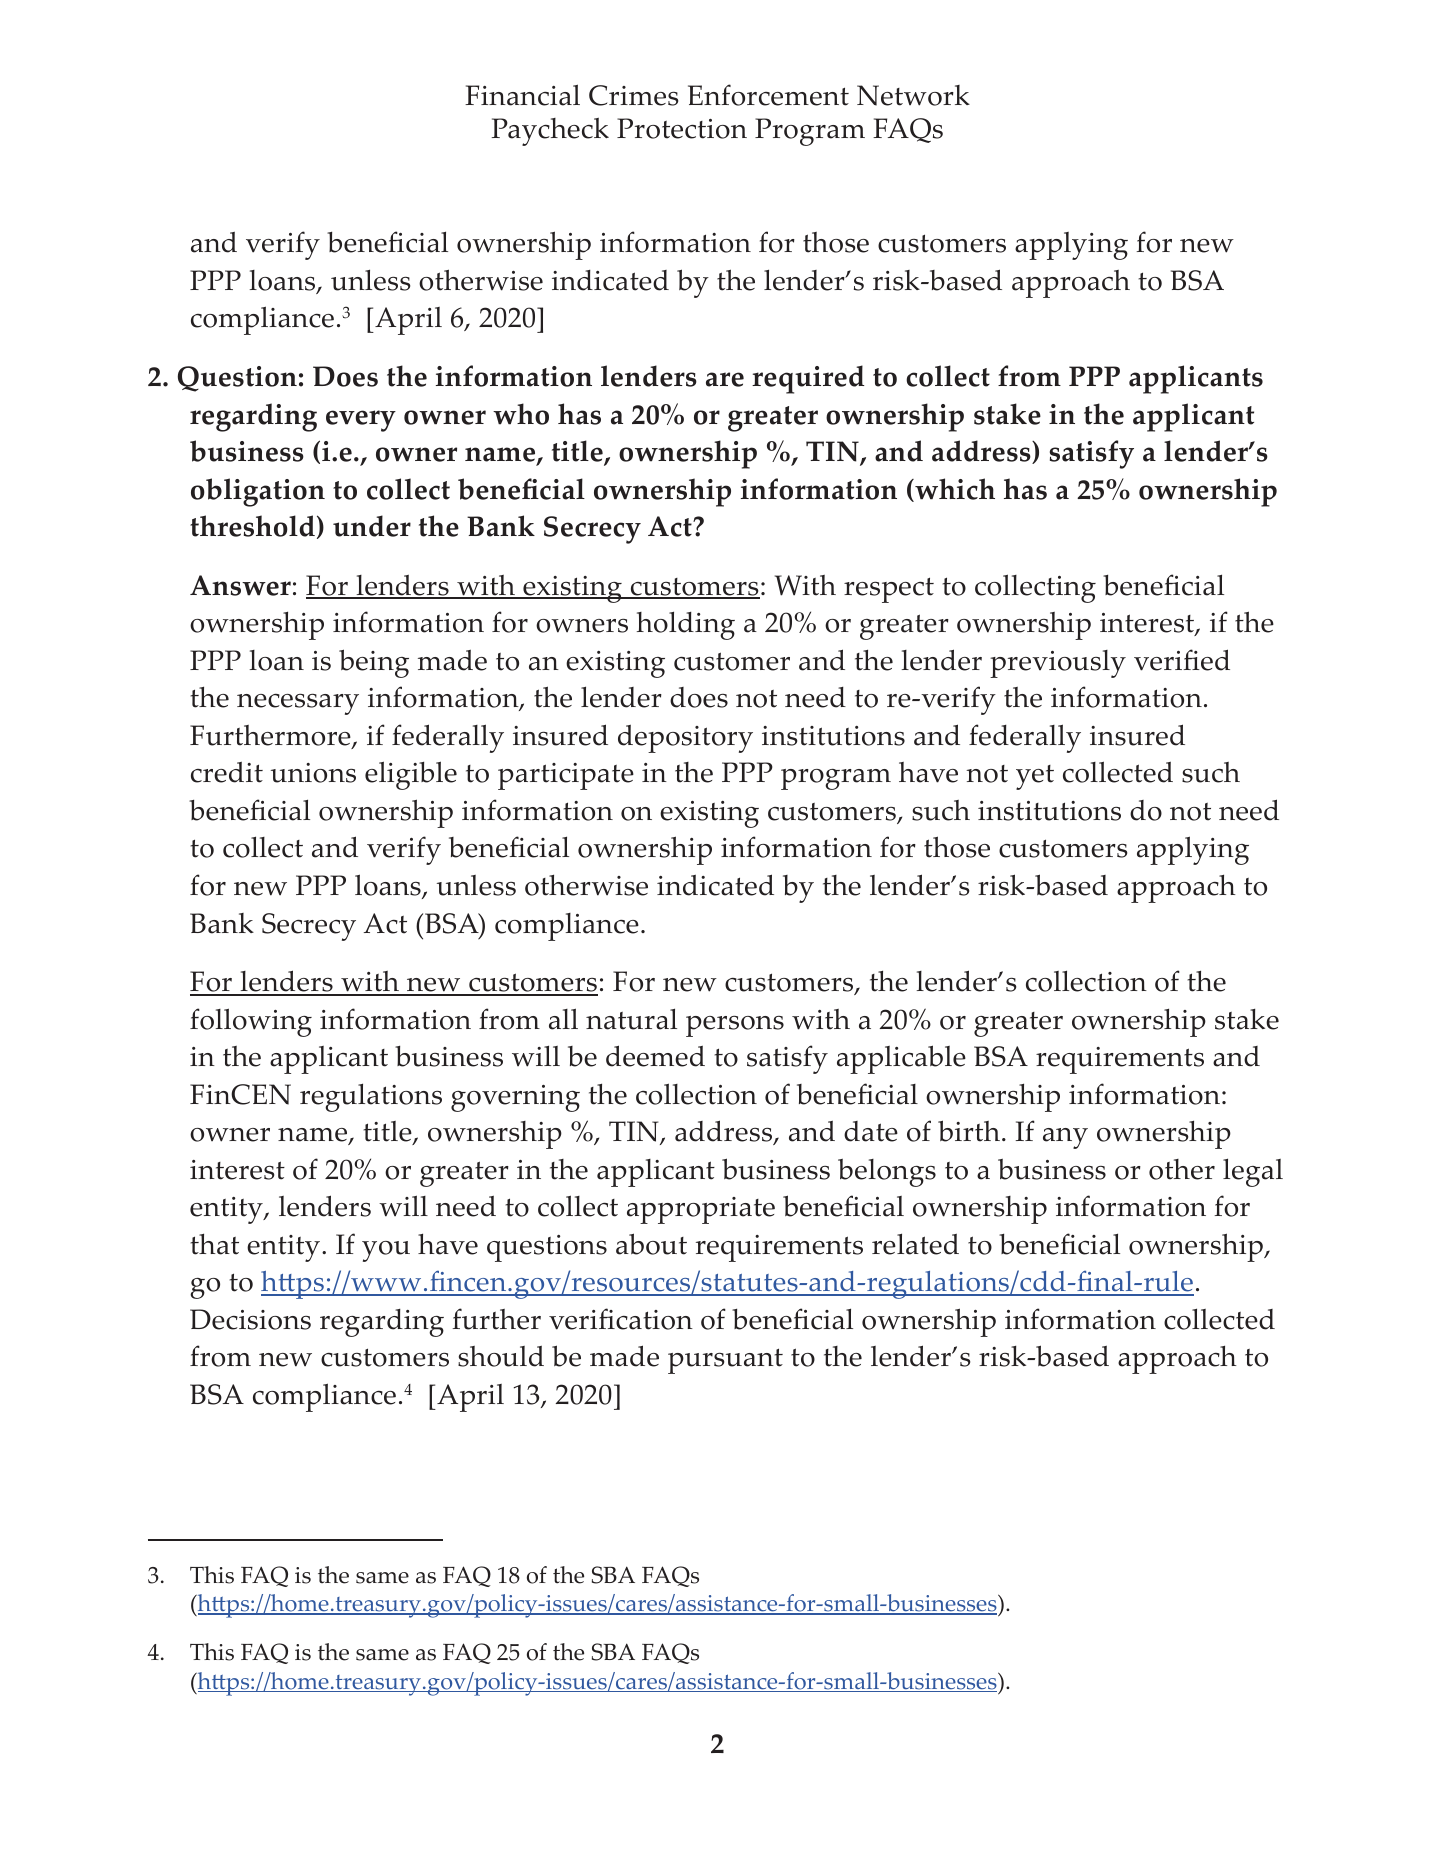 Image resolution: width=1435 pixels, height=1858 pixels. Describe the element at coordinates (1035, 777) in the screenshot. I see `yet` at that location.
